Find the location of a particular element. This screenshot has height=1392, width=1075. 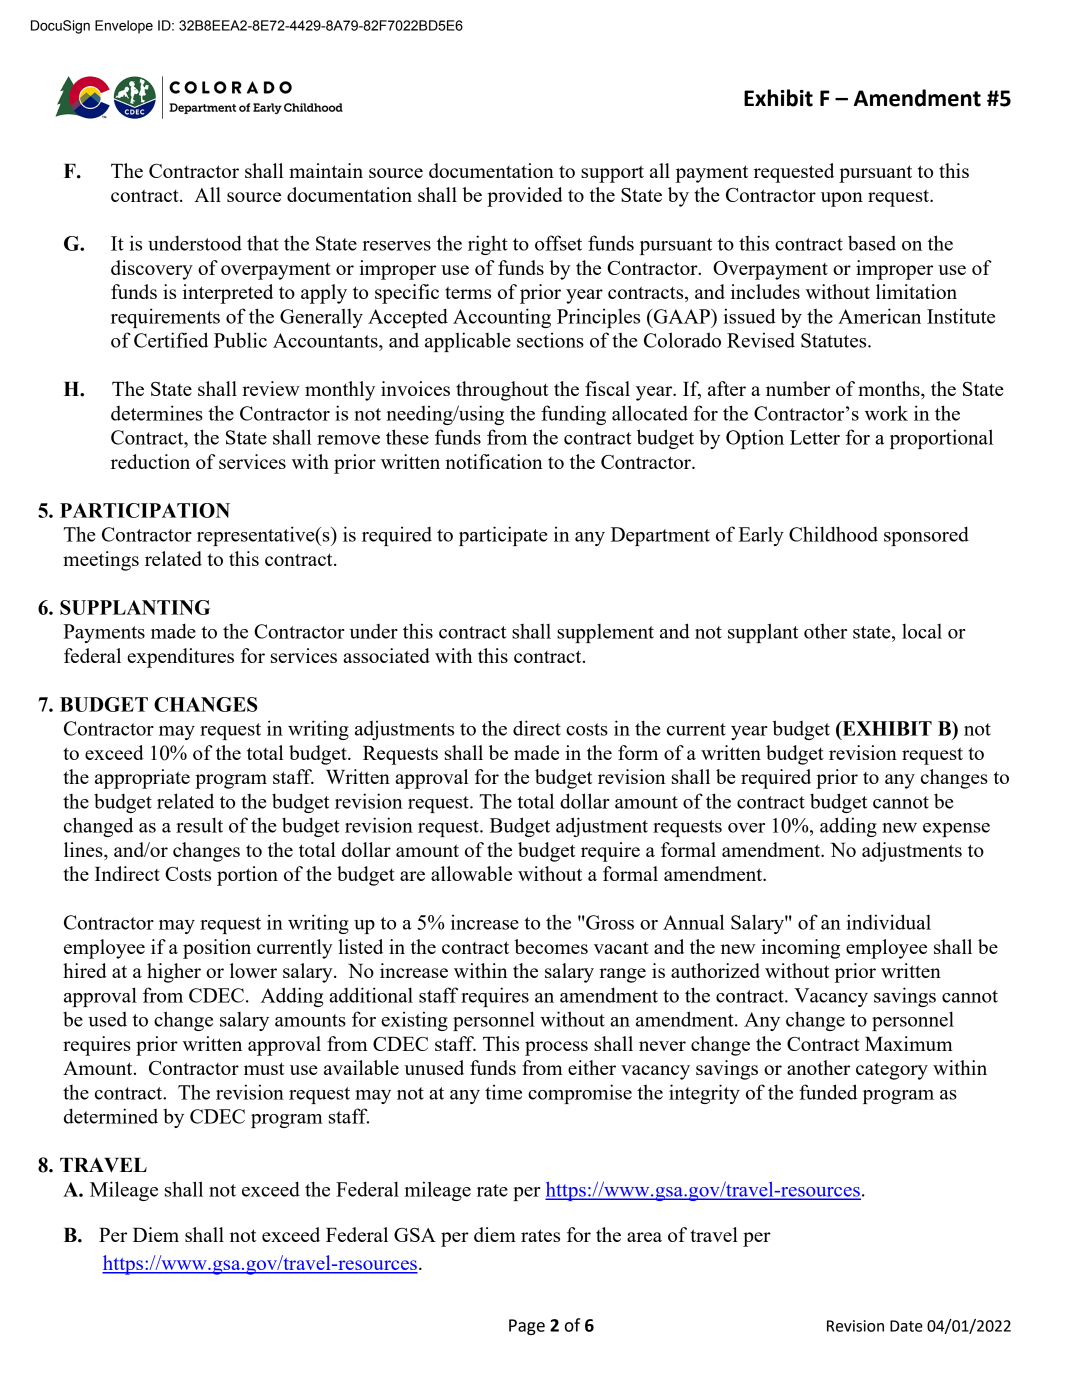

process is located at coordinates (556, 1048).
